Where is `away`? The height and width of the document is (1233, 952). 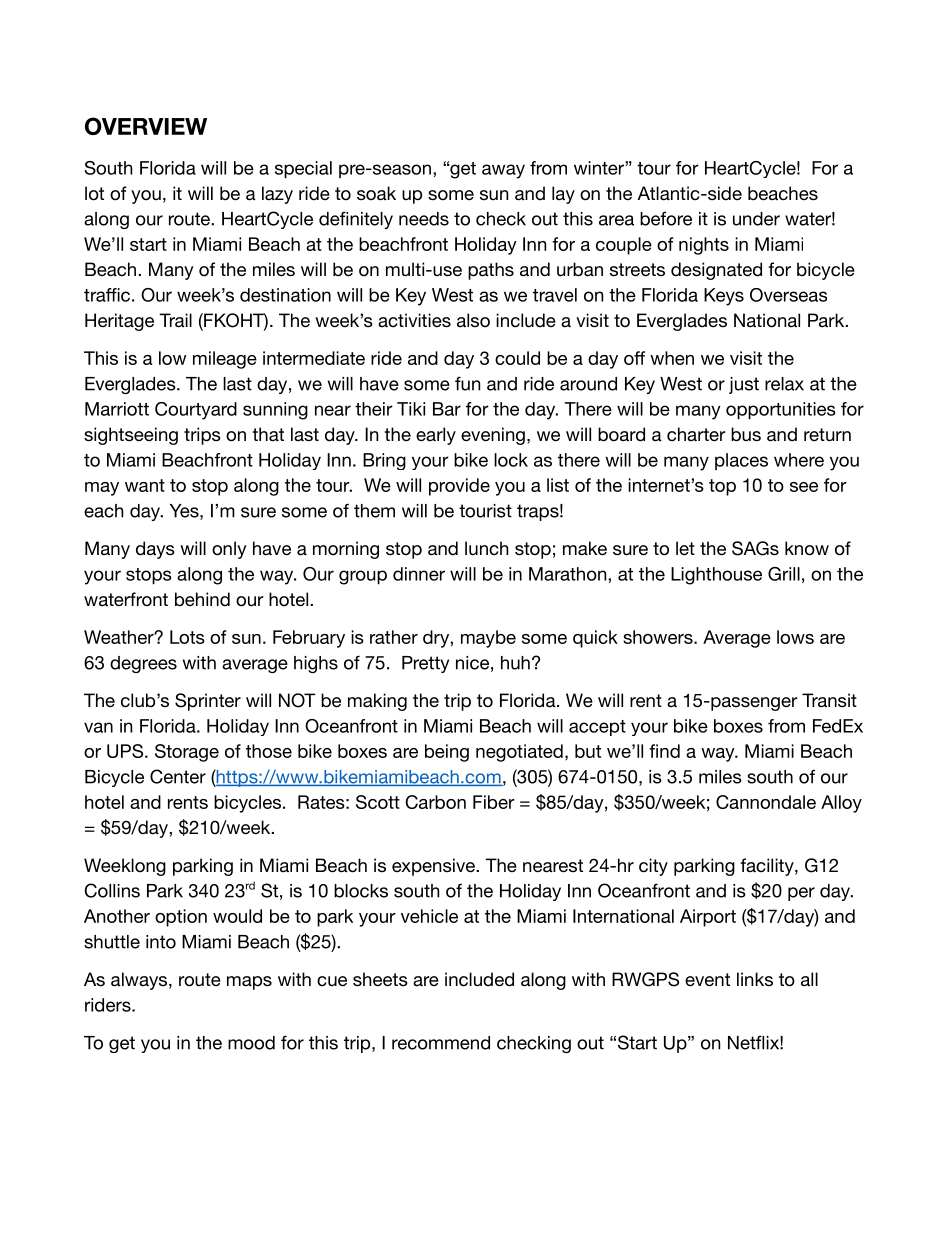 away is located at coordinates (503, 171).
